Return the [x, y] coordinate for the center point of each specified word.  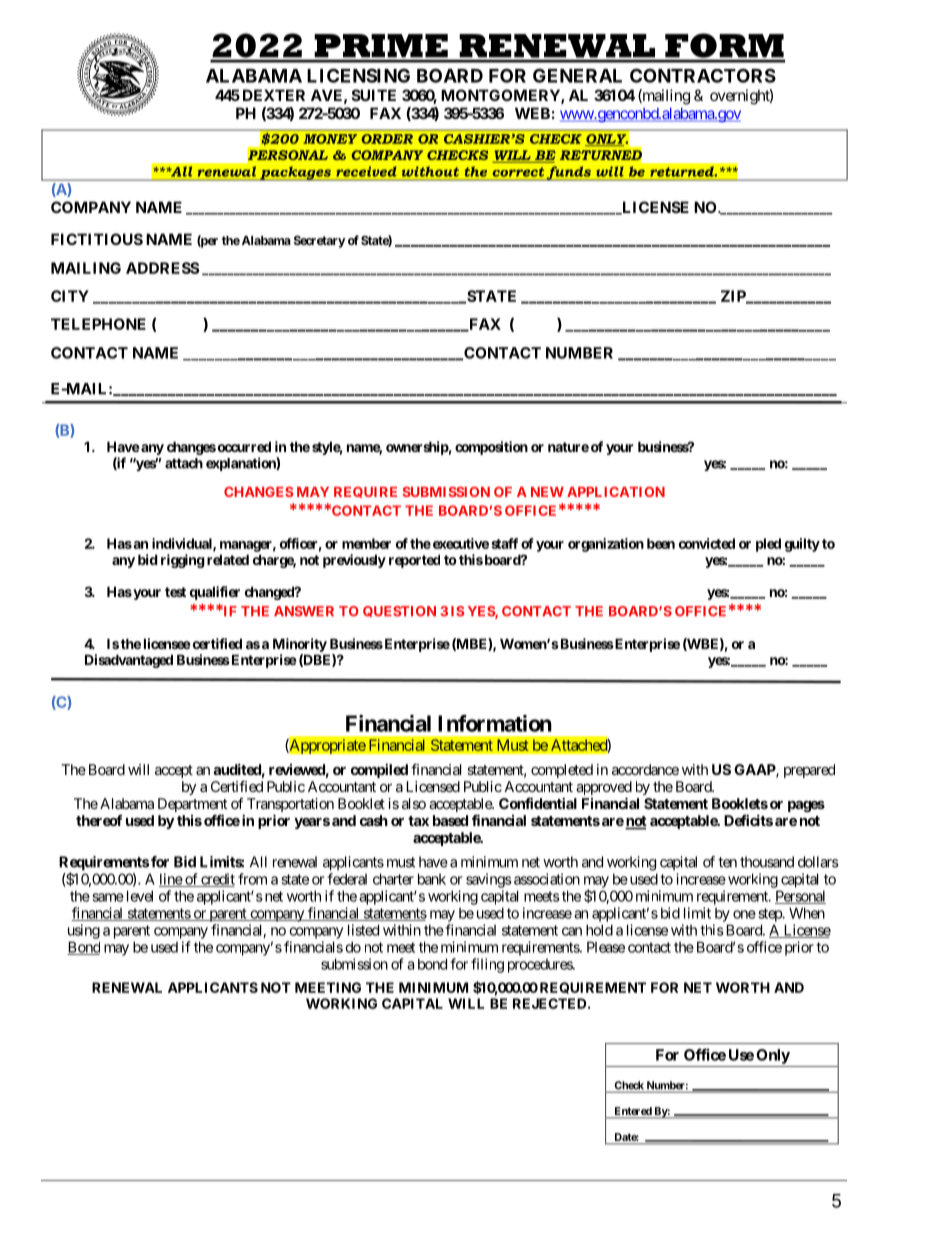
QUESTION [399, 611]
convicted [707, 543]
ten [727, 862]
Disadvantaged [129, 661]
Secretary [319, 241]
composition [491, 448]
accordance [645, 769]
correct [518, 172]
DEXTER [274, 95]
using [84, 931]
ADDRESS [163, 268]
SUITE [374, 95]
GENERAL [577, 75]
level [140, 896]
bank [432, 879]
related [228, 559]
